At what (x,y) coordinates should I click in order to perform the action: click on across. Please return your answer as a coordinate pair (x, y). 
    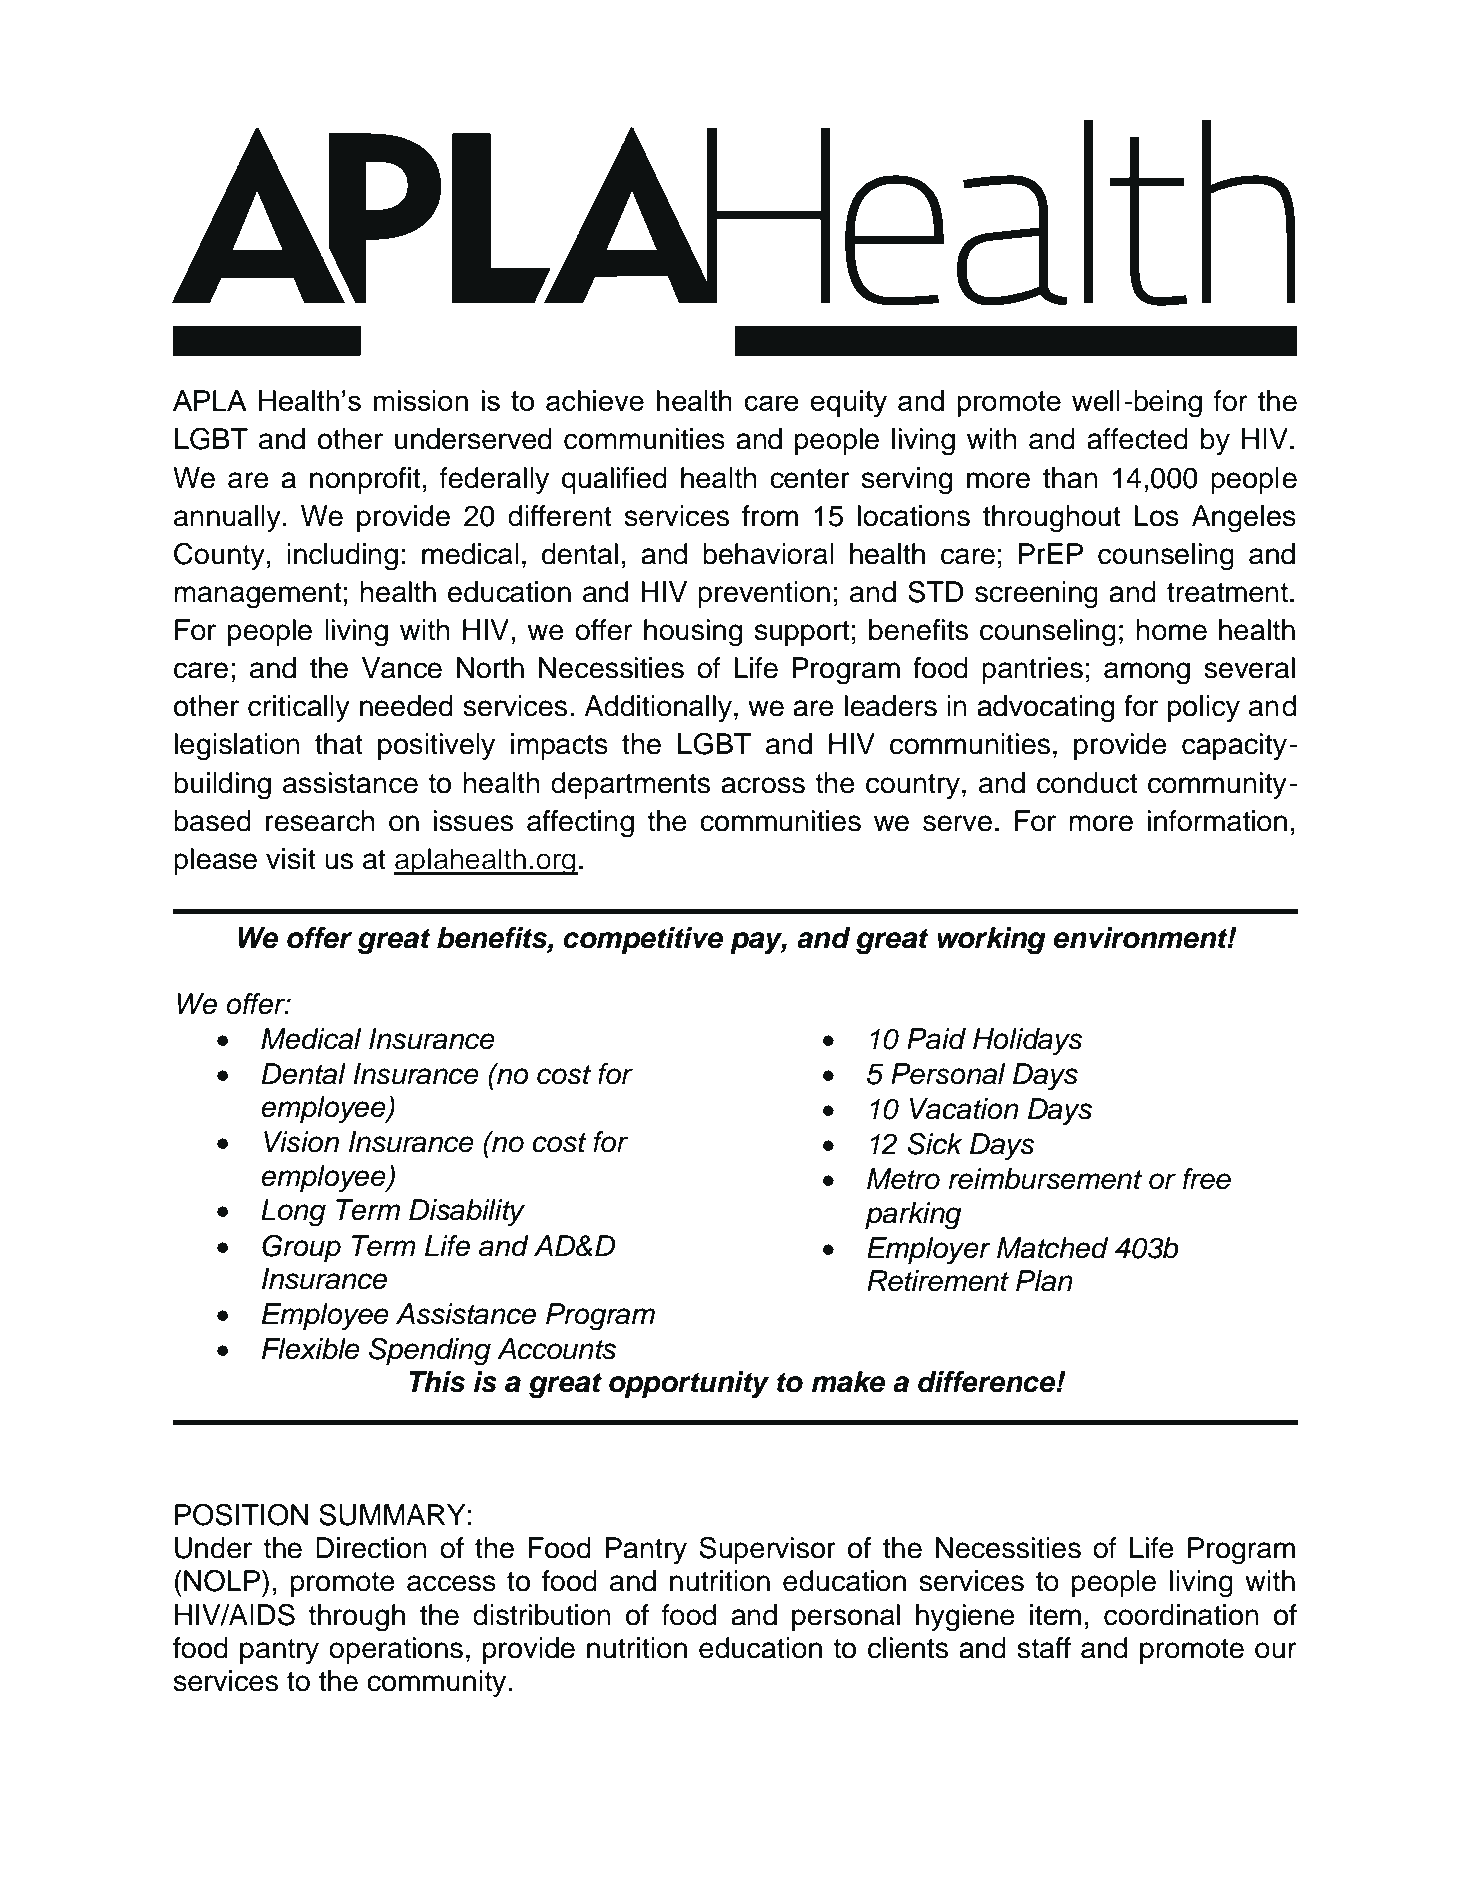
    Looking at the image, I should click on (763, 785).
